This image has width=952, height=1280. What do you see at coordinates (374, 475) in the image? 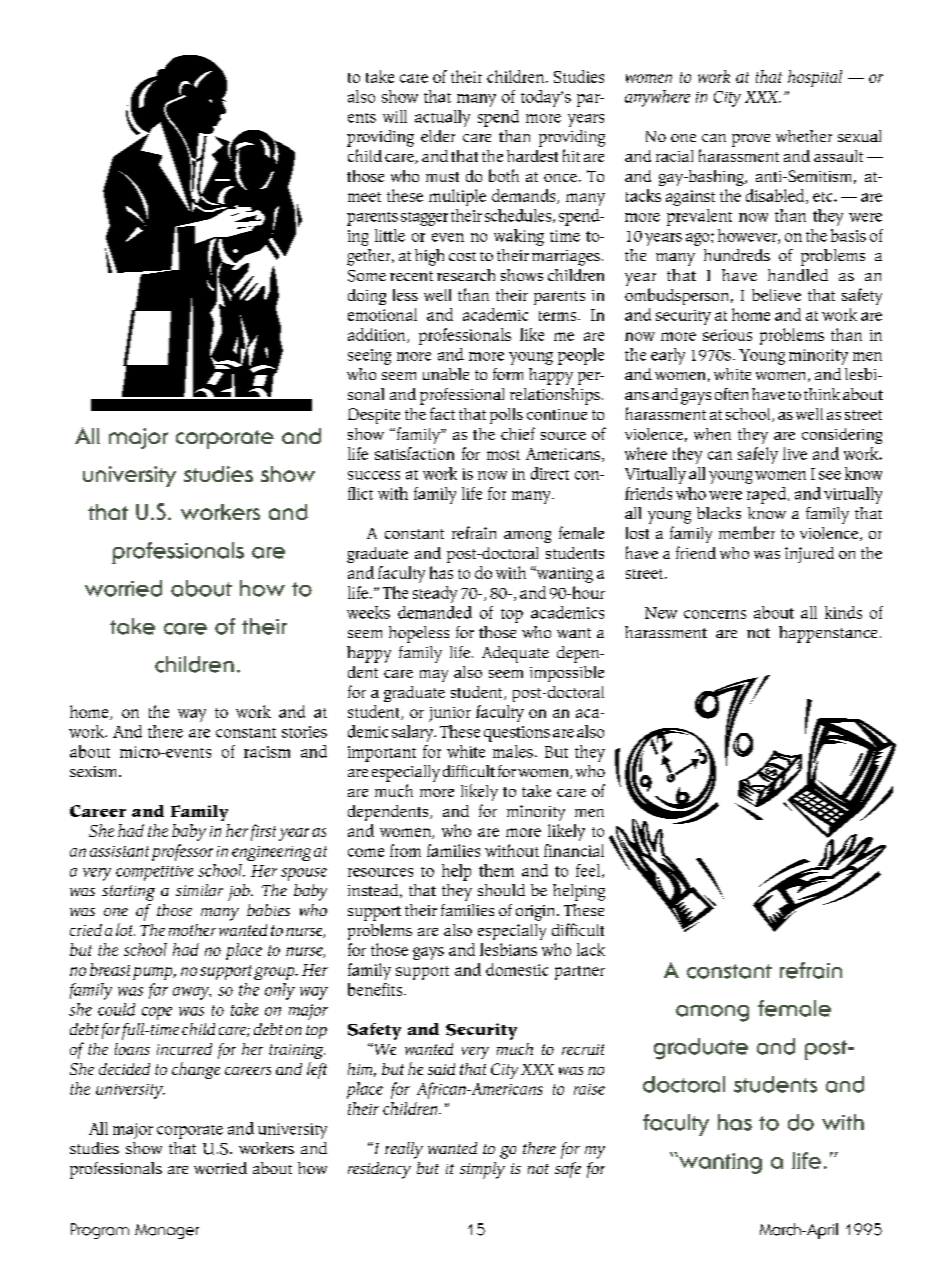
I see `success` at bounding box center [374, 475].
